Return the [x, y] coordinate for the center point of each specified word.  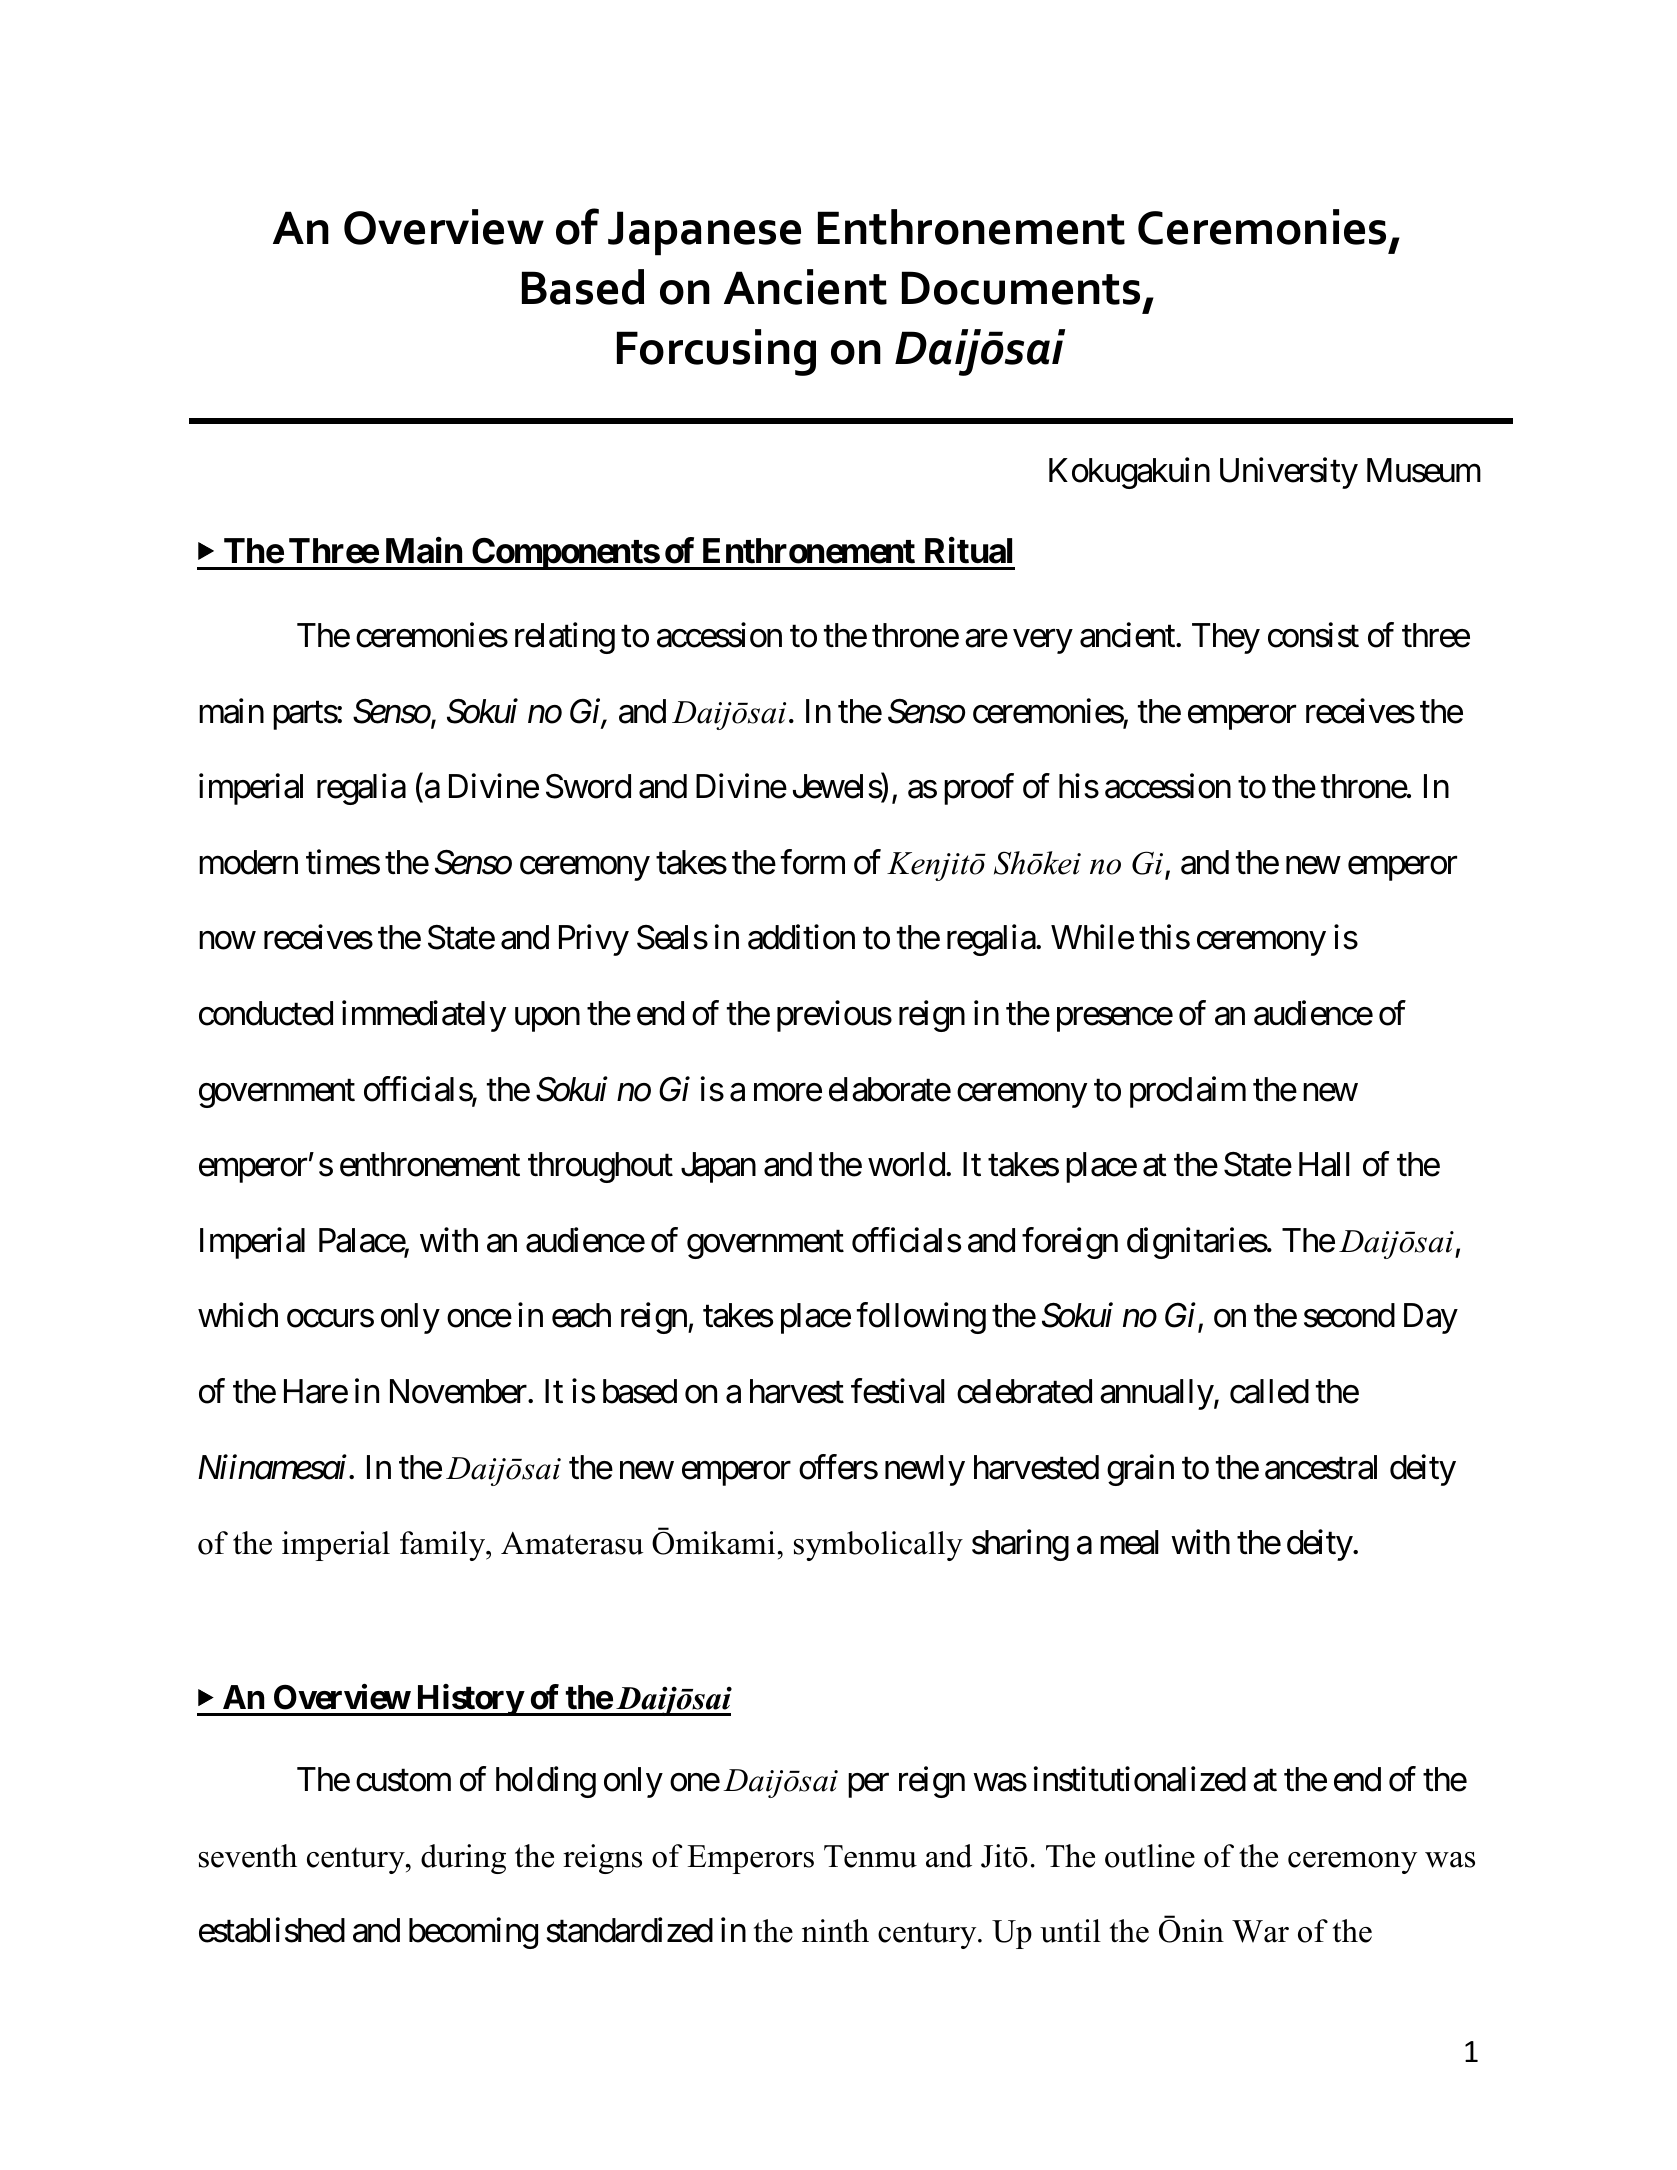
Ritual [968, 550]
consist [1313, 635]
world [906, 1164]
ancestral [1321, 1467]
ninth [835, 1930]
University [1289, 473]
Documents [1021, 288]
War [1260, 1931]
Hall [1324, 1164]
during [463, 1859]
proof [979, 789]
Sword [588, 786]
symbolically [878, 1546]
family [444, 1546]
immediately [424, 1016]
